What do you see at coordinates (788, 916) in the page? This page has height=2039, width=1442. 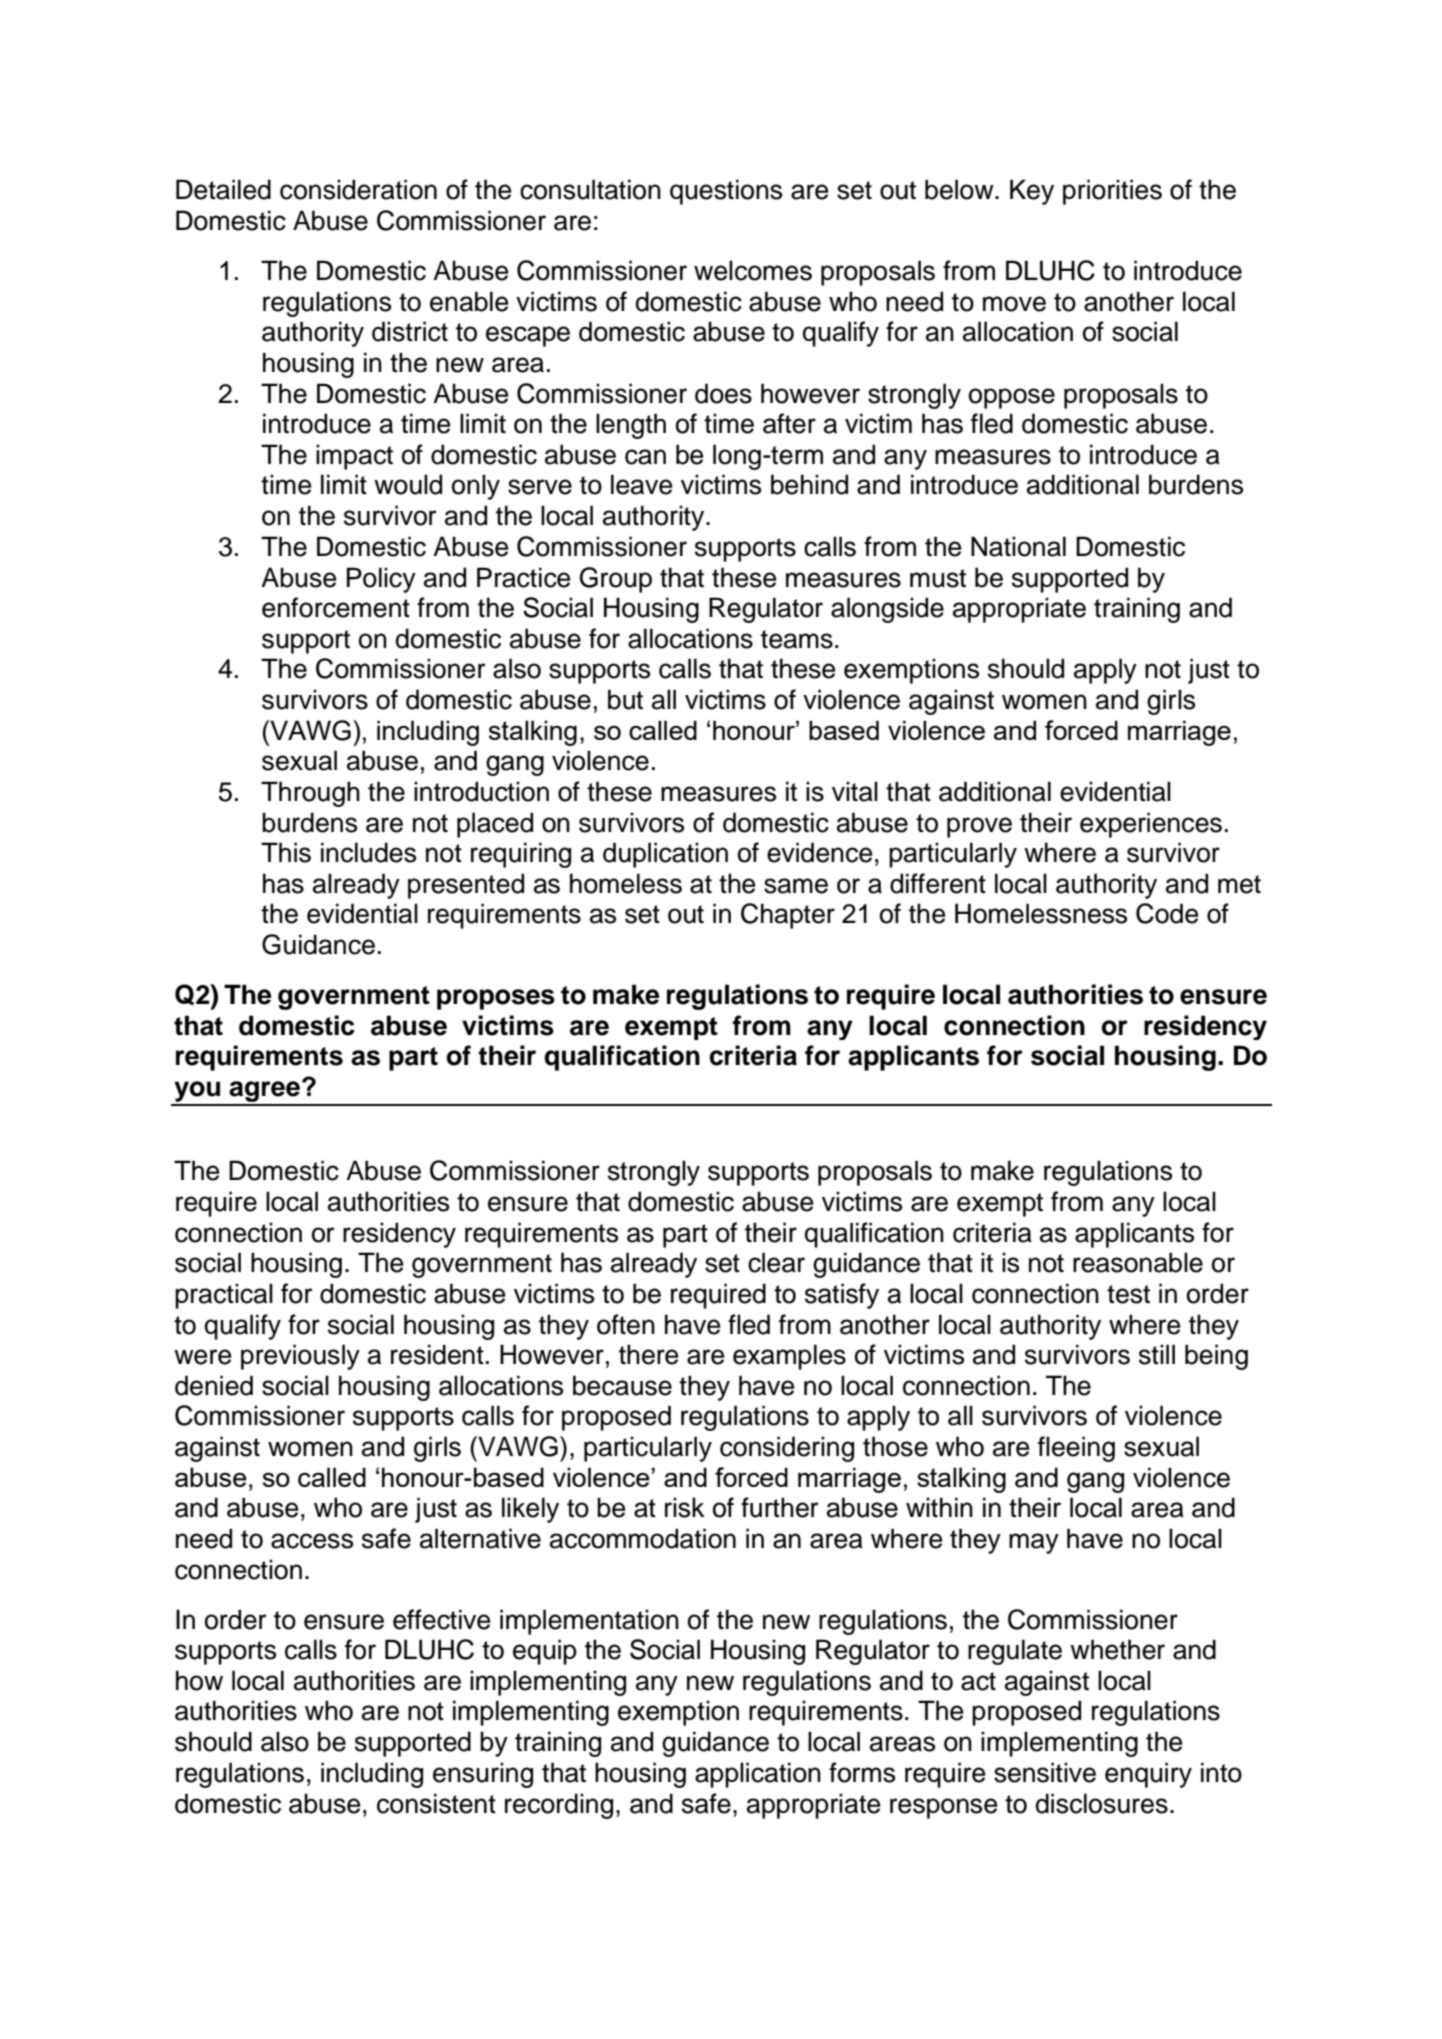 I see `Chapter` at bounding box center [788, 916].
